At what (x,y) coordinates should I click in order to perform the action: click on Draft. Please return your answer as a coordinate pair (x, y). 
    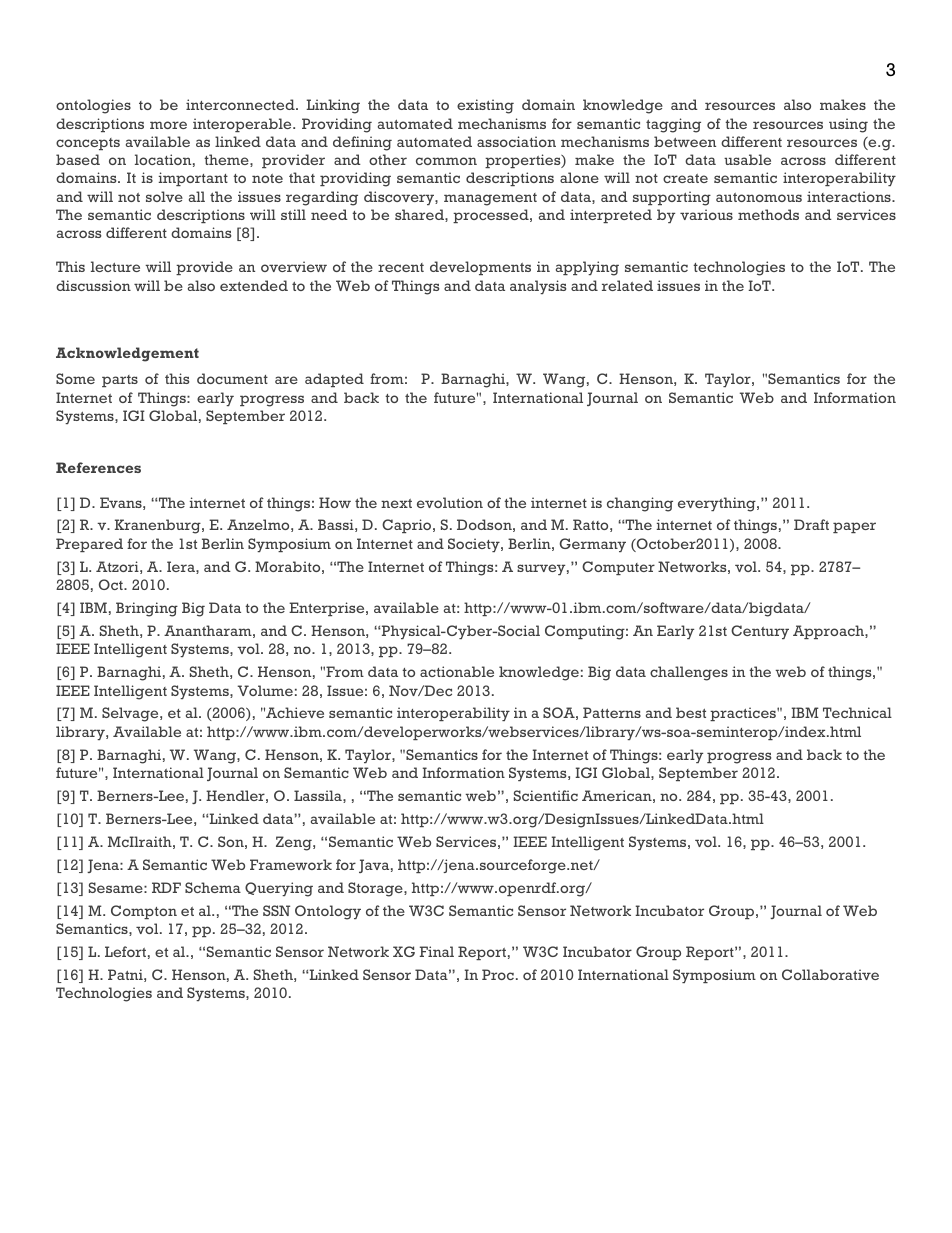
    Looking at the image, I should click on (811, 524).
